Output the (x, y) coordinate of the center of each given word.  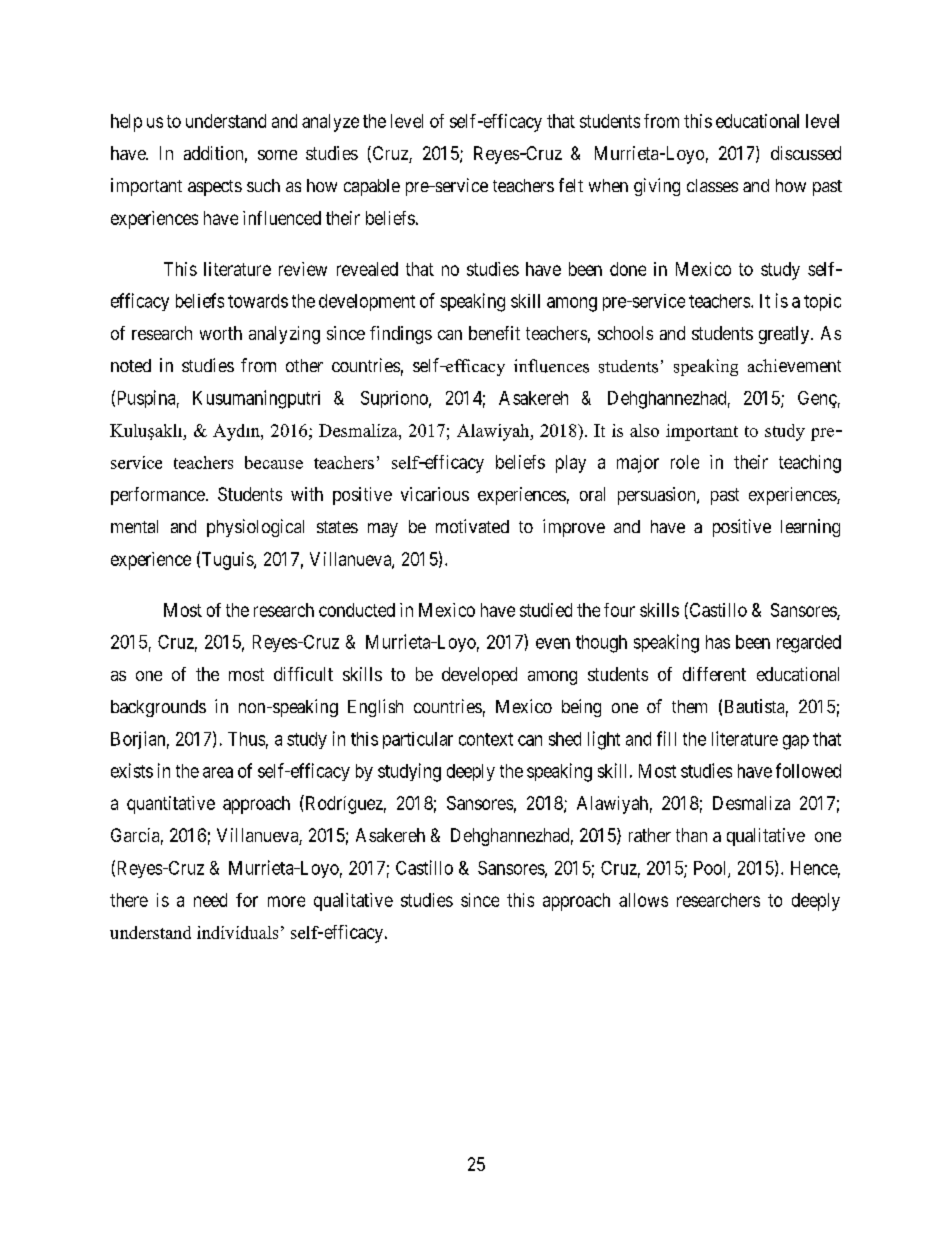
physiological (255, 528)
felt (571, 185)
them (689, 706)
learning (810, 528)
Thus (246, 739)
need (210, 900)
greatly (784, 335)
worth (221, 333)
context (486, 739)
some (277, 155)
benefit (494, 333)
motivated (472, 526)
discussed (806, 153)
